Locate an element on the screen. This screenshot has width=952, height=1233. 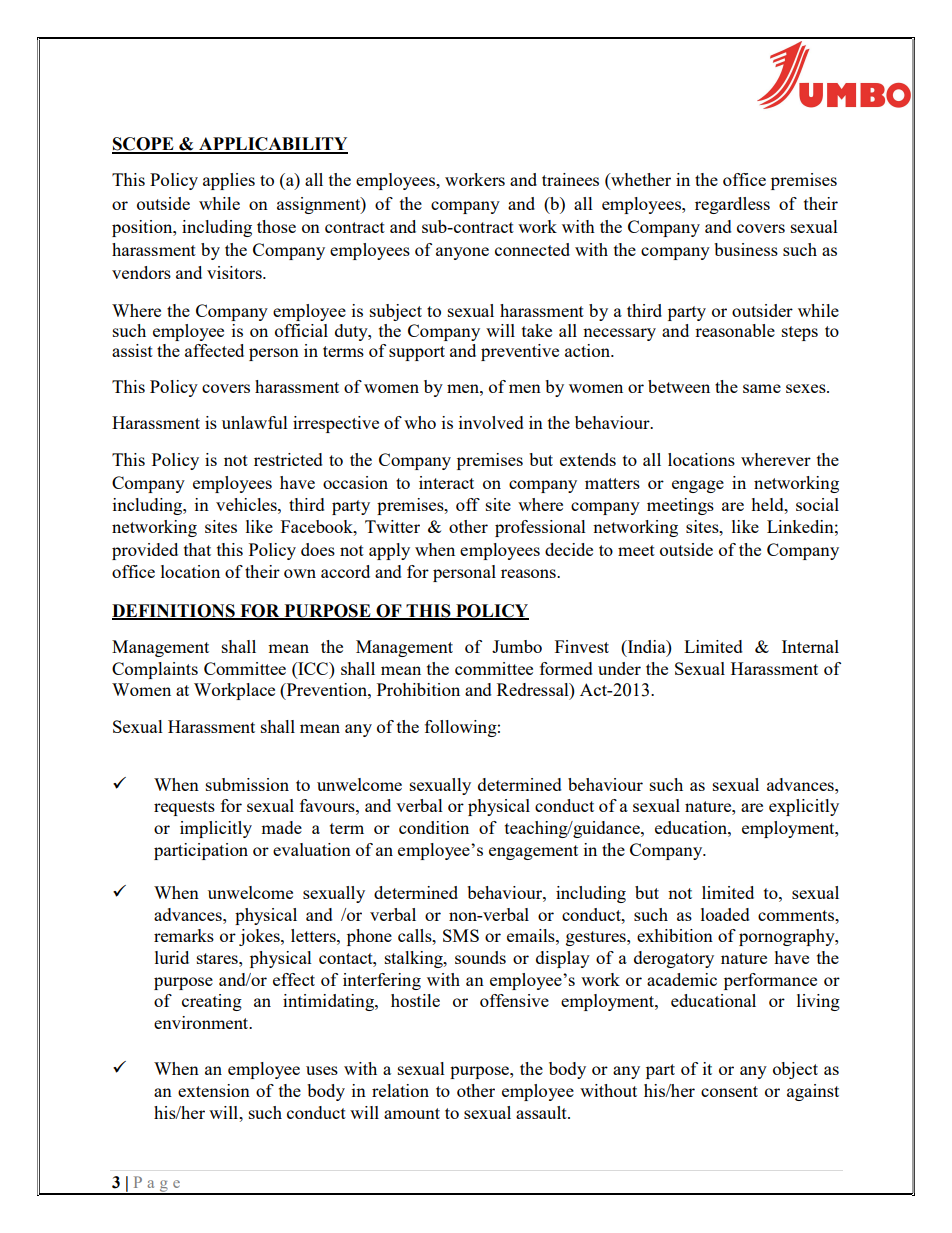
applies is located at coordinates (229, 181).
